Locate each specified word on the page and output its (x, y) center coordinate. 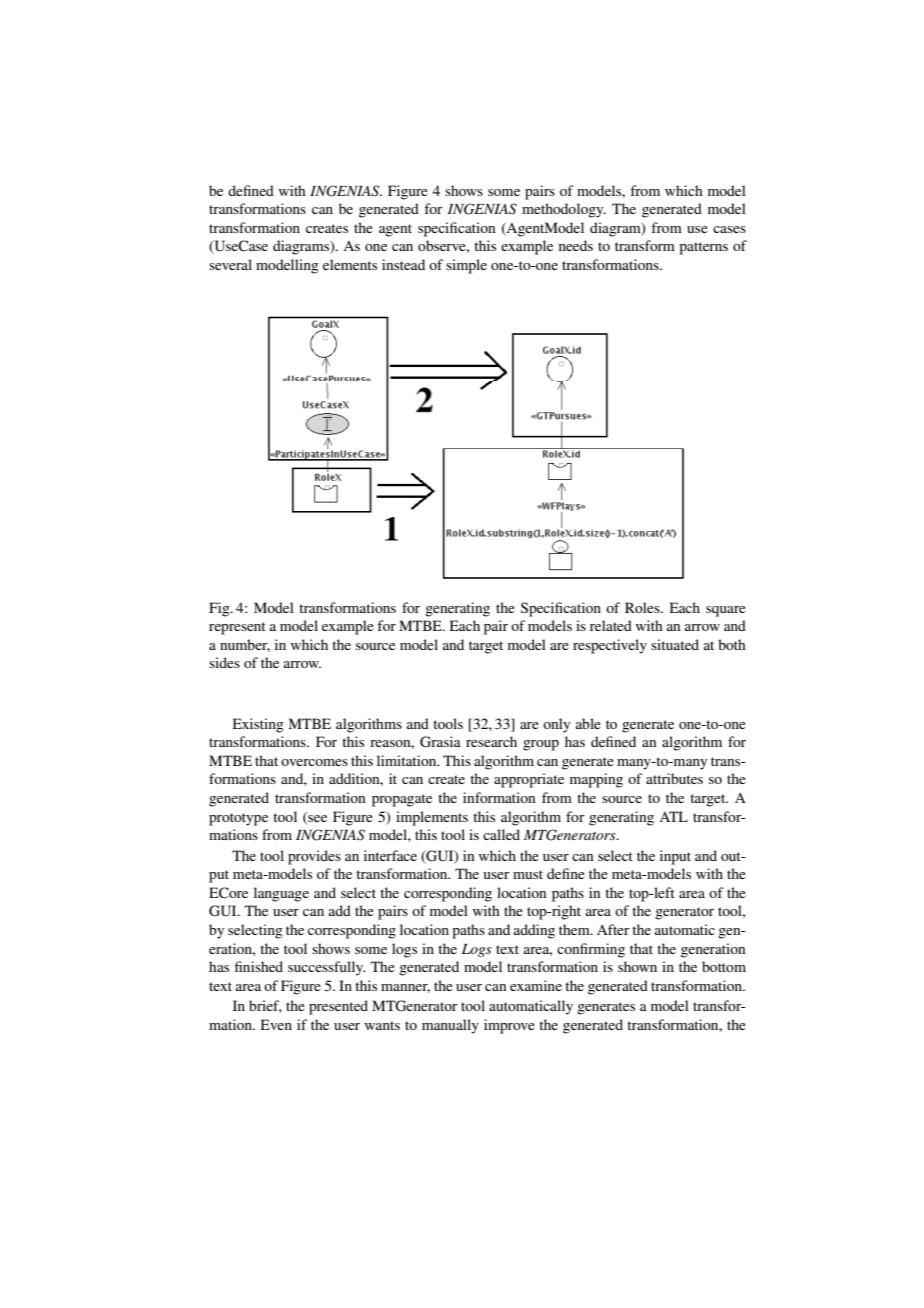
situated (675, 644)
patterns (703, 248)
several (230, 264)
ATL (673, 816)
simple (466, 266)
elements (350, 264)
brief (265, 1006)
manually (450, 1026)
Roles (643, 607)
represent (237, 628)
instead (403, 264)
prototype (238, 819)
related (611, 625)
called (501, 834)
